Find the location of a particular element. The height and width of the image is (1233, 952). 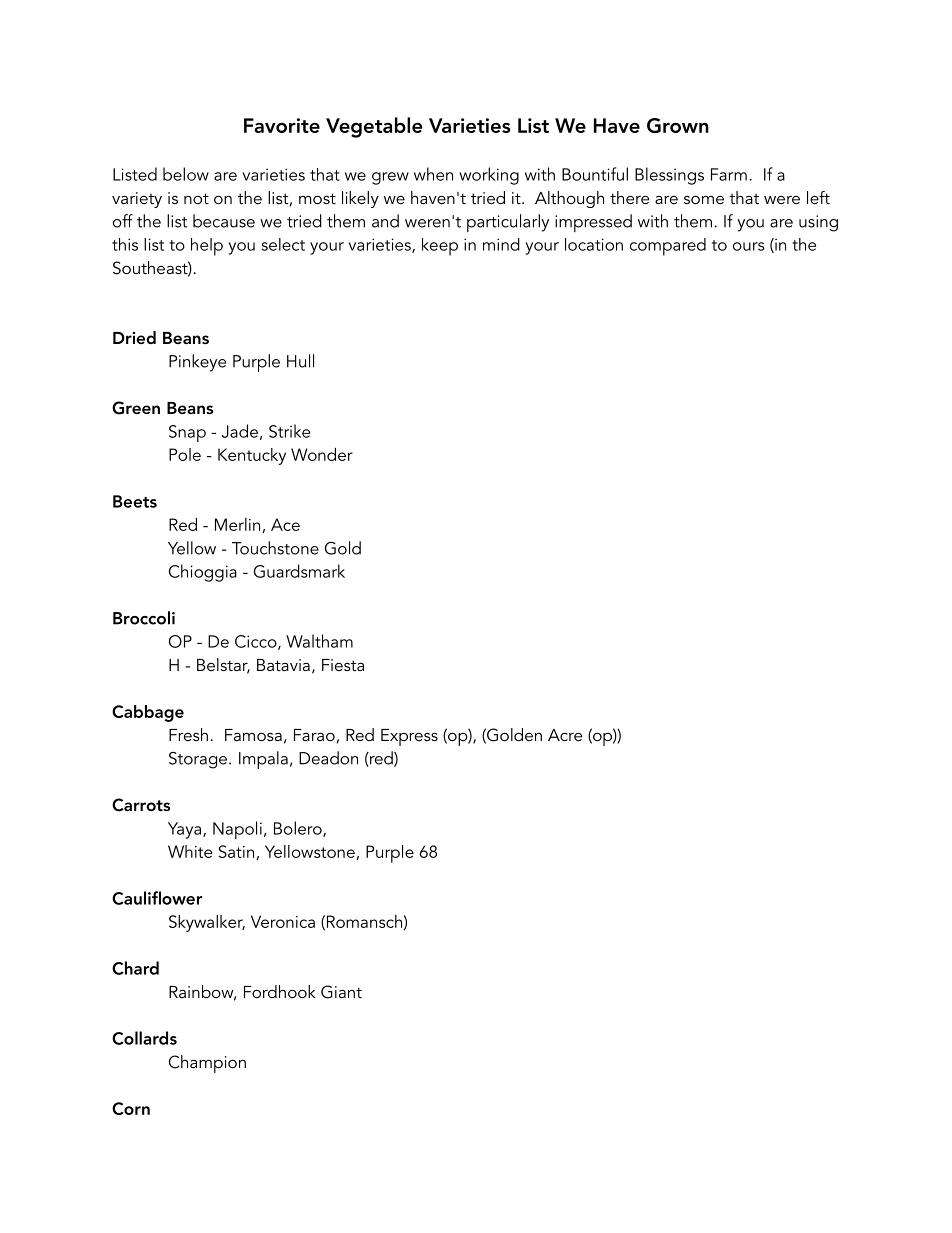

ours is located at coordinates (749, 246).
